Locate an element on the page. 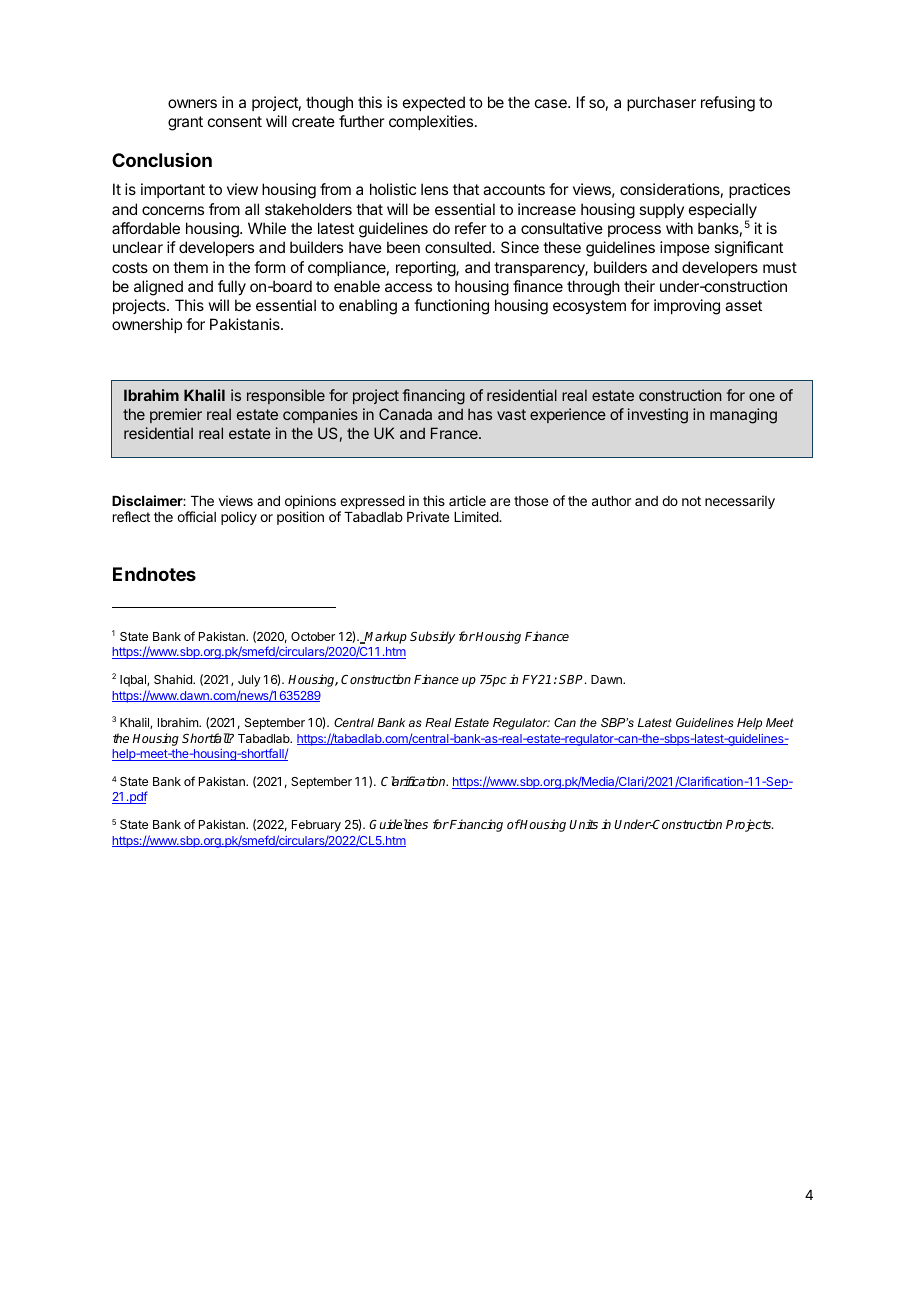 This image has height=1308, width=924. refusing is located at coordinates (728, 104).
